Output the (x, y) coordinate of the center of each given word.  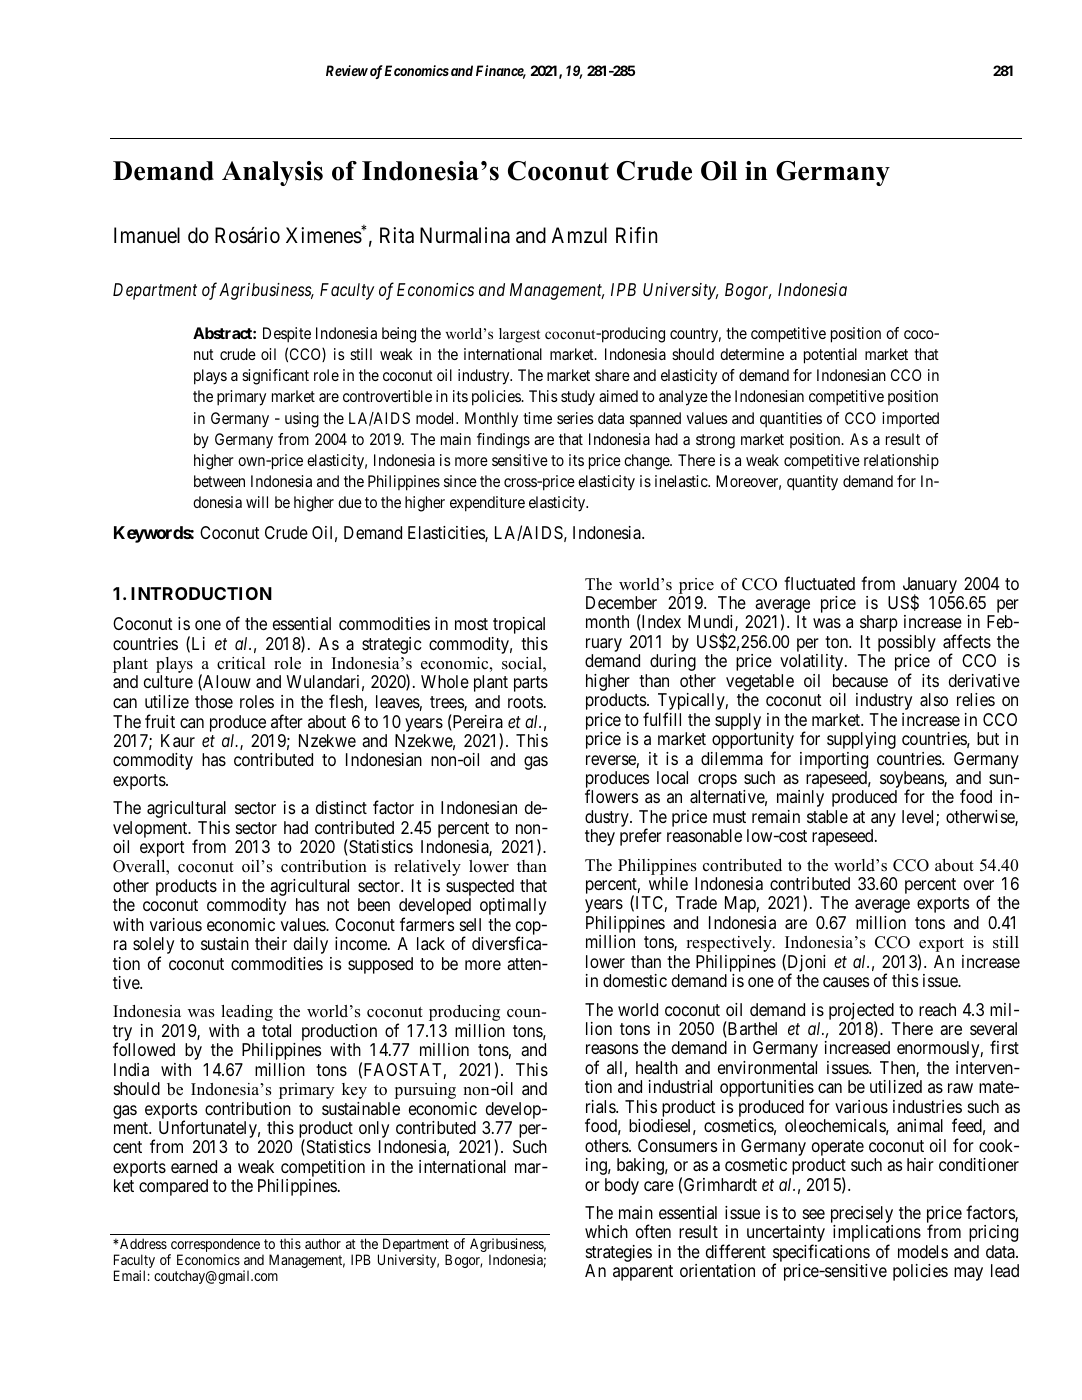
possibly (907, 645)
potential (830, 356)
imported (911, 420)
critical (241, 663)
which (606, 1231)
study (578, 397)
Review (347, 70)
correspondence (214, 1246)
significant (275, 377)
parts (531, 684)
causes (846, 982)
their (271, 943)
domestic (635, 980)
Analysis (272, 173)
